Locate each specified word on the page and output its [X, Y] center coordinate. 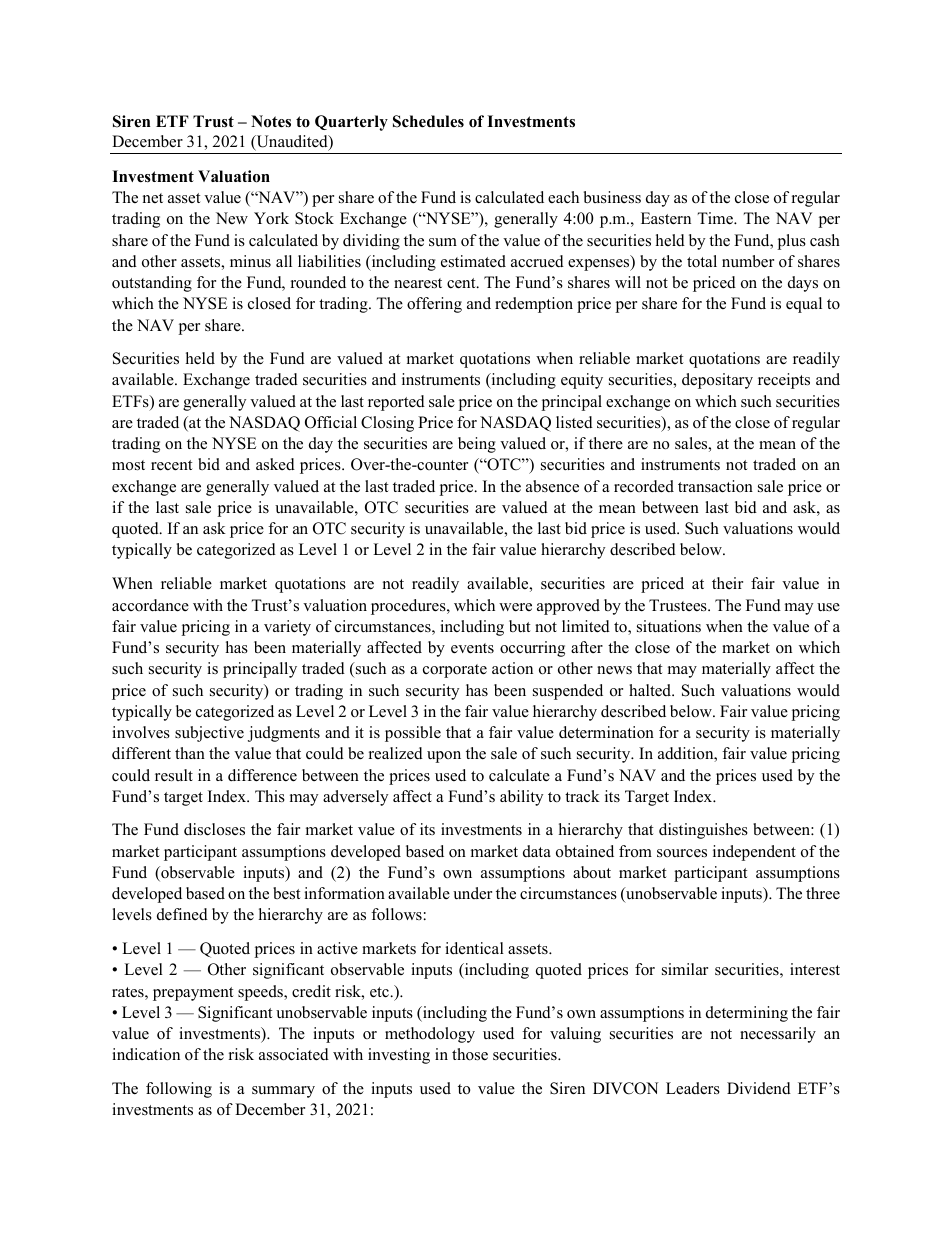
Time [716, 218]
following [179, 1090]
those [470, 1054]
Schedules [428, 121]
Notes [271, 121]
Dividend [759, 1088]
